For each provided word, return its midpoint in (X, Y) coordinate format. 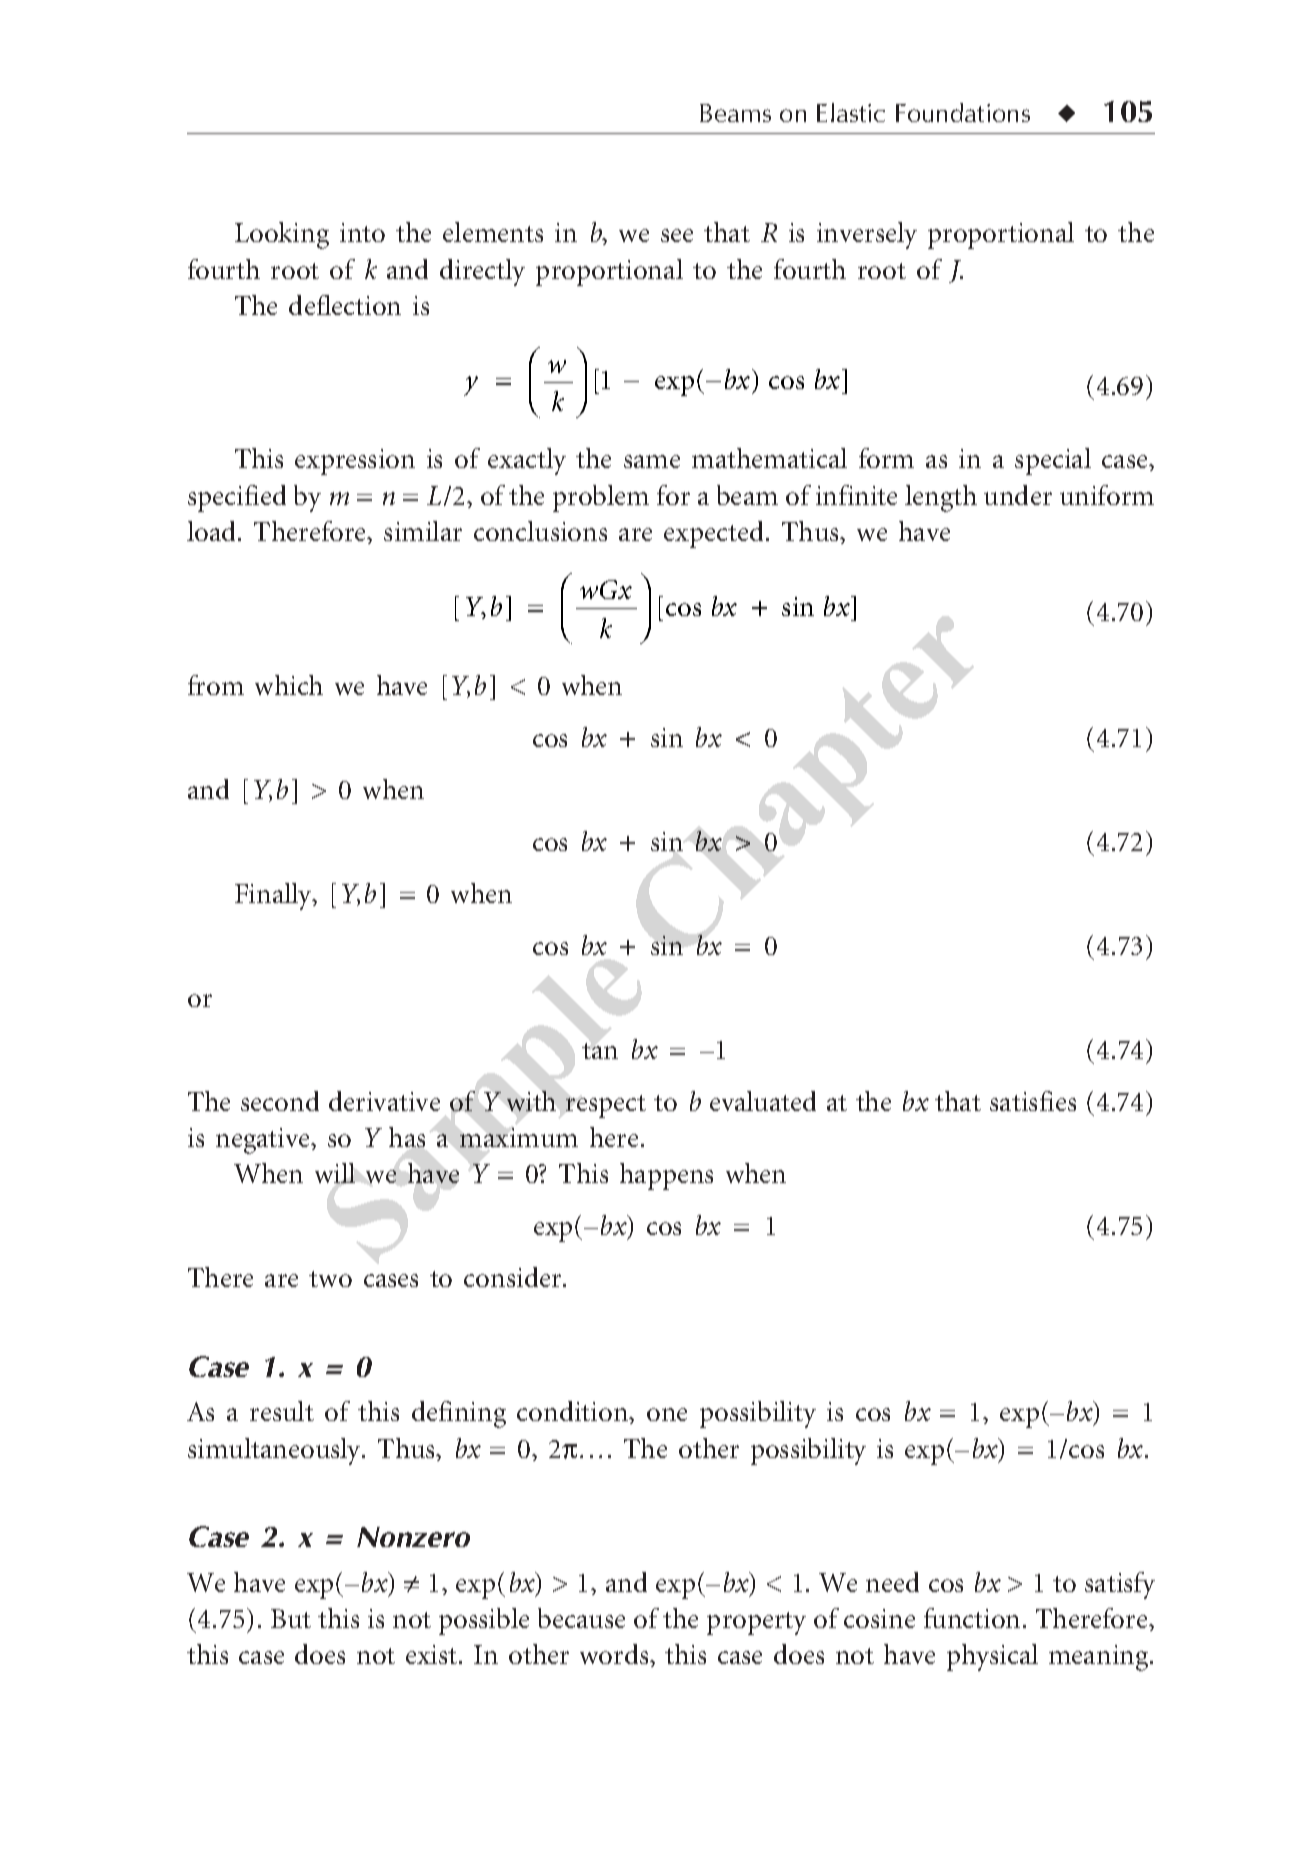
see (677, 235)
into (362, 232)
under (1018, 495)
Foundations (963, 112)
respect (606, 1106)
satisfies (1033, 1101)
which (289, 685)
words (615, 1654)
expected (715, 534)
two (330, 1279)
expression (355, 462)
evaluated (763, 1101)
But (291, 1618)
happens (666, 1176)
